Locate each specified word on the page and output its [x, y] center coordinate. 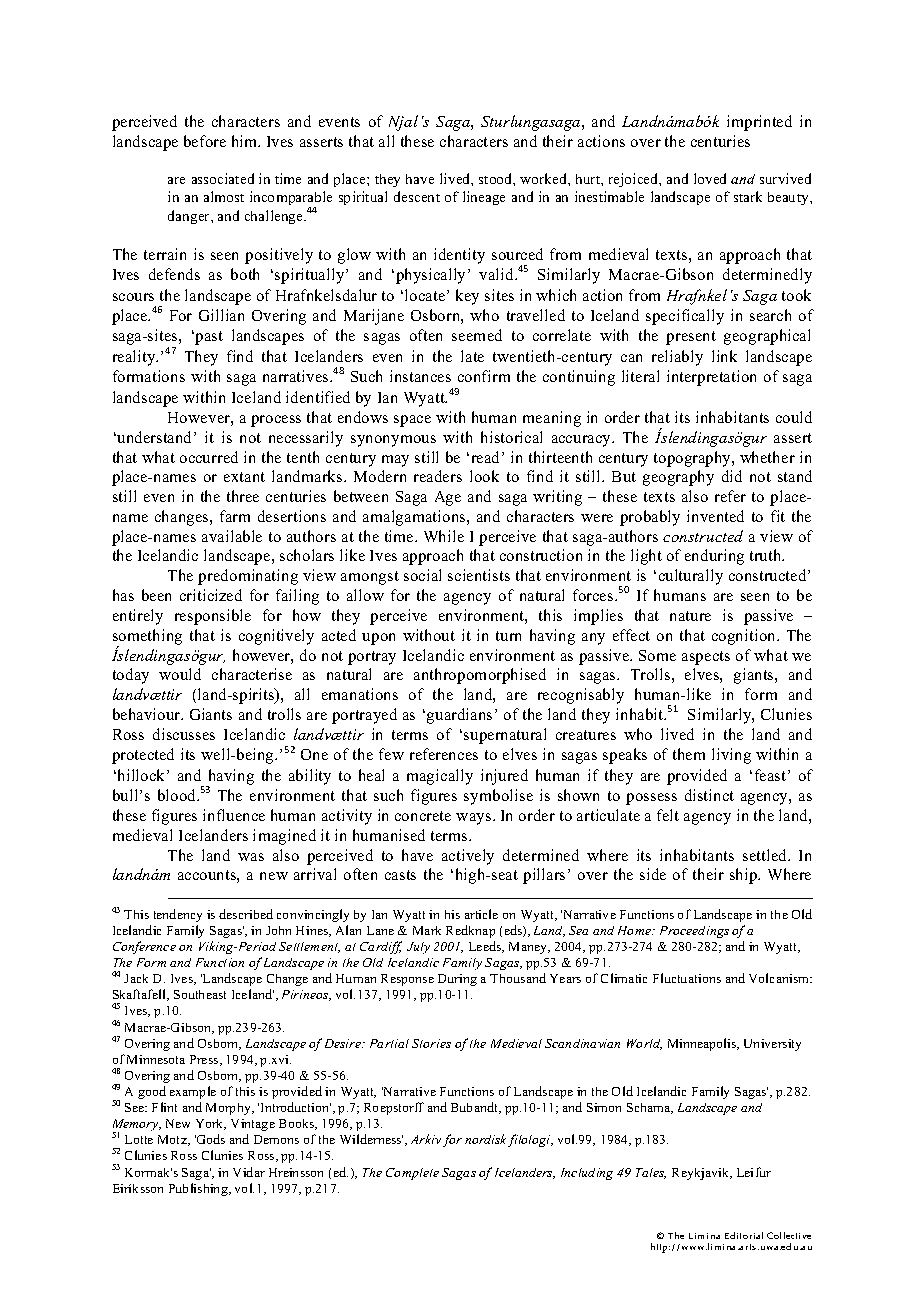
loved [710, 178]
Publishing [199, 1189]
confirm [484, 376]
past [208, 338]
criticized [211, 595]
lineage [484, 198]
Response [407, 980]
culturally [691, 577]
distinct [709, 795]
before [205, 141]
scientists [479, 575]
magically [440, 777]
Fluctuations [687, 978]
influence [234, 815]
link [724, 356]
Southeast [200, 994]
